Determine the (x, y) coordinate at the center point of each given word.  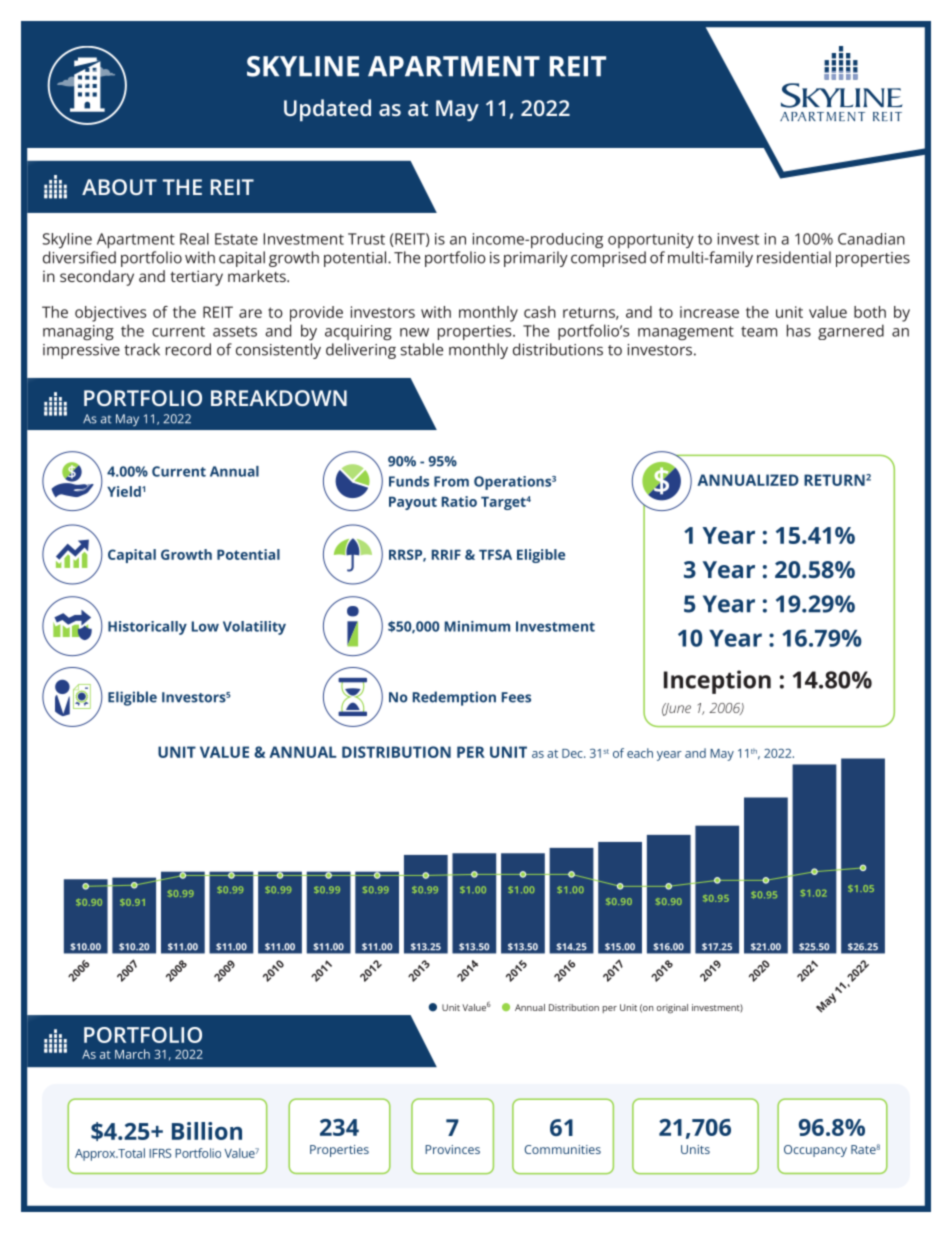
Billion (207, 1131)
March (132, 1054)
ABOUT (119, 187)
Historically (147, 628)
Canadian (871, 239)
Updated (327, 110)
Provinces (452, 1149)
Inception (717, 682)
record (188, 349)
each (640, 753)
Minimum (477, 626)
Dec (573, 753)
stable (422, 349)
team (759, 331)
